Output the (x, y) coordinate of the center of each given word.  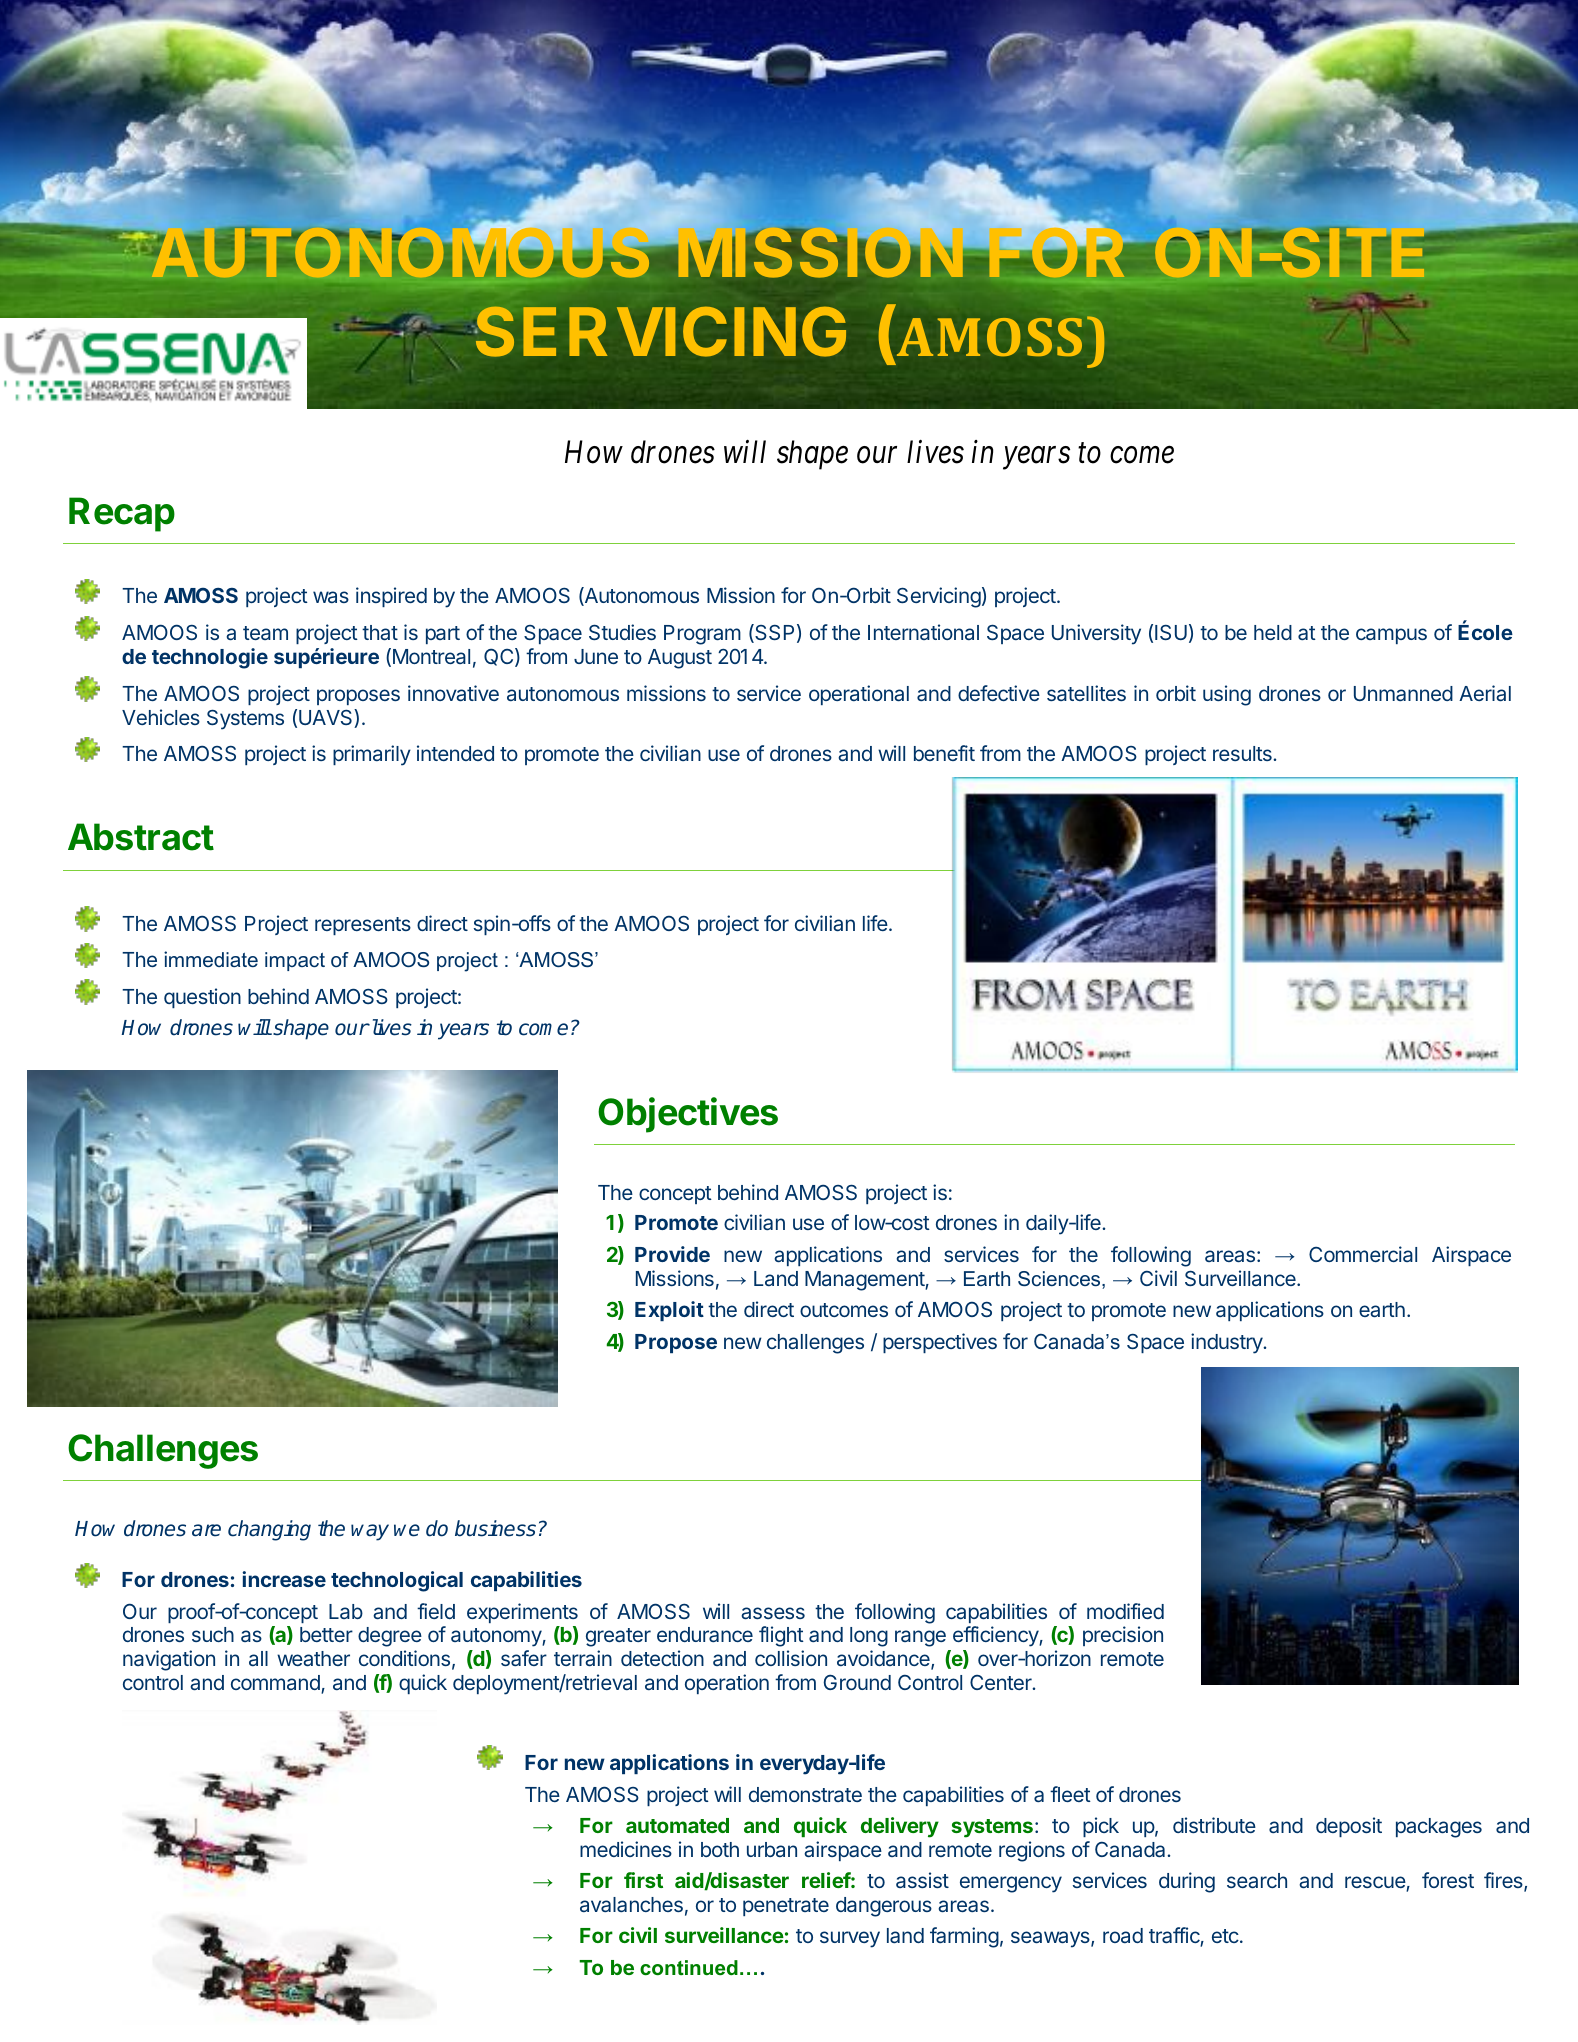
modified (1125, 1611)
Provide (672, 1254)
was (331, 597)
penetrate (786, 1907)
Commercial (1363, 1254)
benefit (944, 753)
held (1273, 632)
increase (284, 1579)
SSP (773, 633)
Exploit (669, 1311)
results (1243, 753)
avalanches (631, 1904)
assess (773, 1613)
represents (363, 926)
